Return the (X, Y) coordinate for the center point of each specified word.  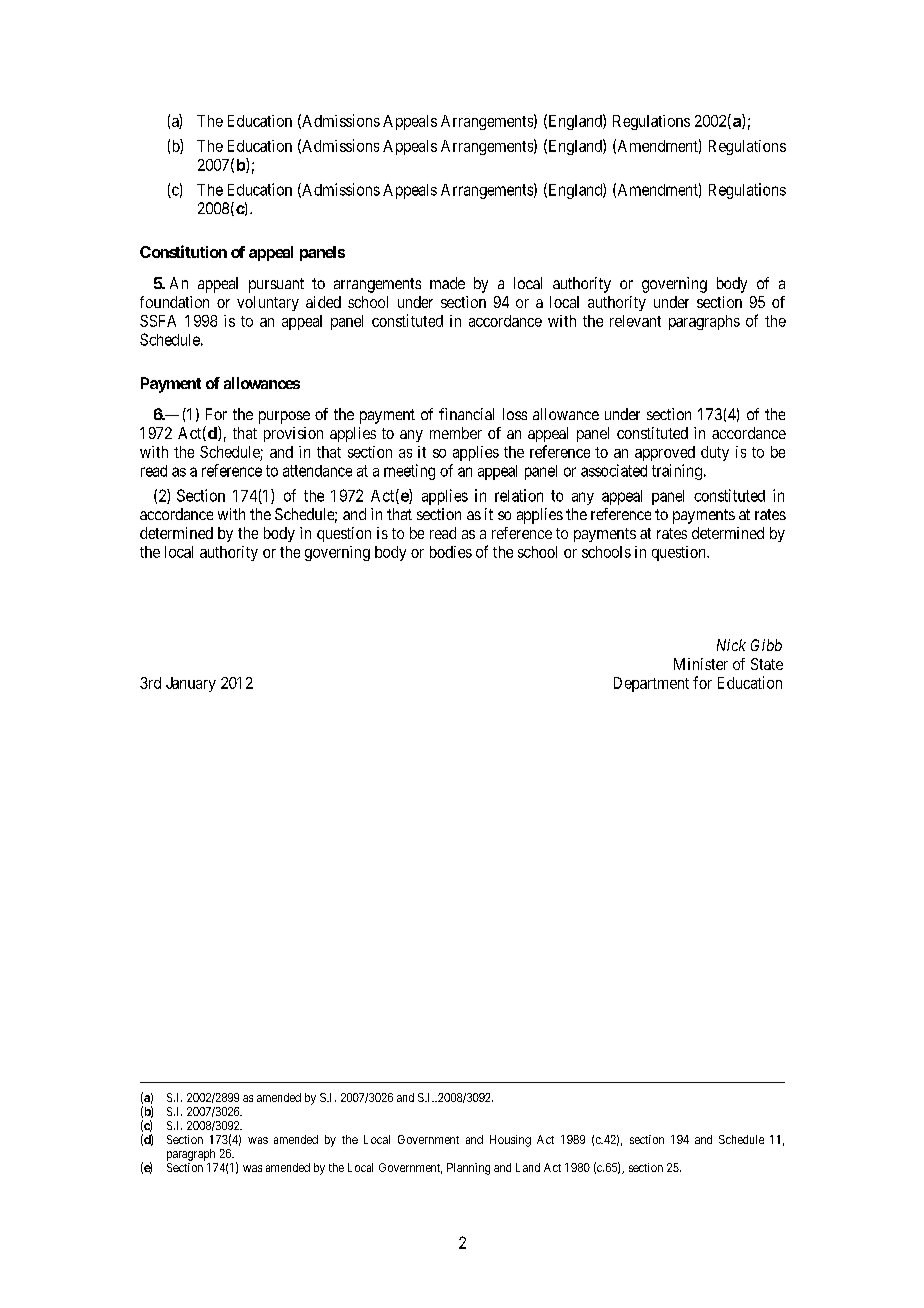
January (191, 684)
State (767, 664)
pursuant (276, 285)
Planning (468, 1169)
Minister (701, 664)
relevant (635, 321)
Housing (510, 1141)
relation (519, 495)
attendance (317, 471)
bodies (451, 552)
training (677, 472)
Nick (731, 645)
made (447, 283)
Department (651, 684)
